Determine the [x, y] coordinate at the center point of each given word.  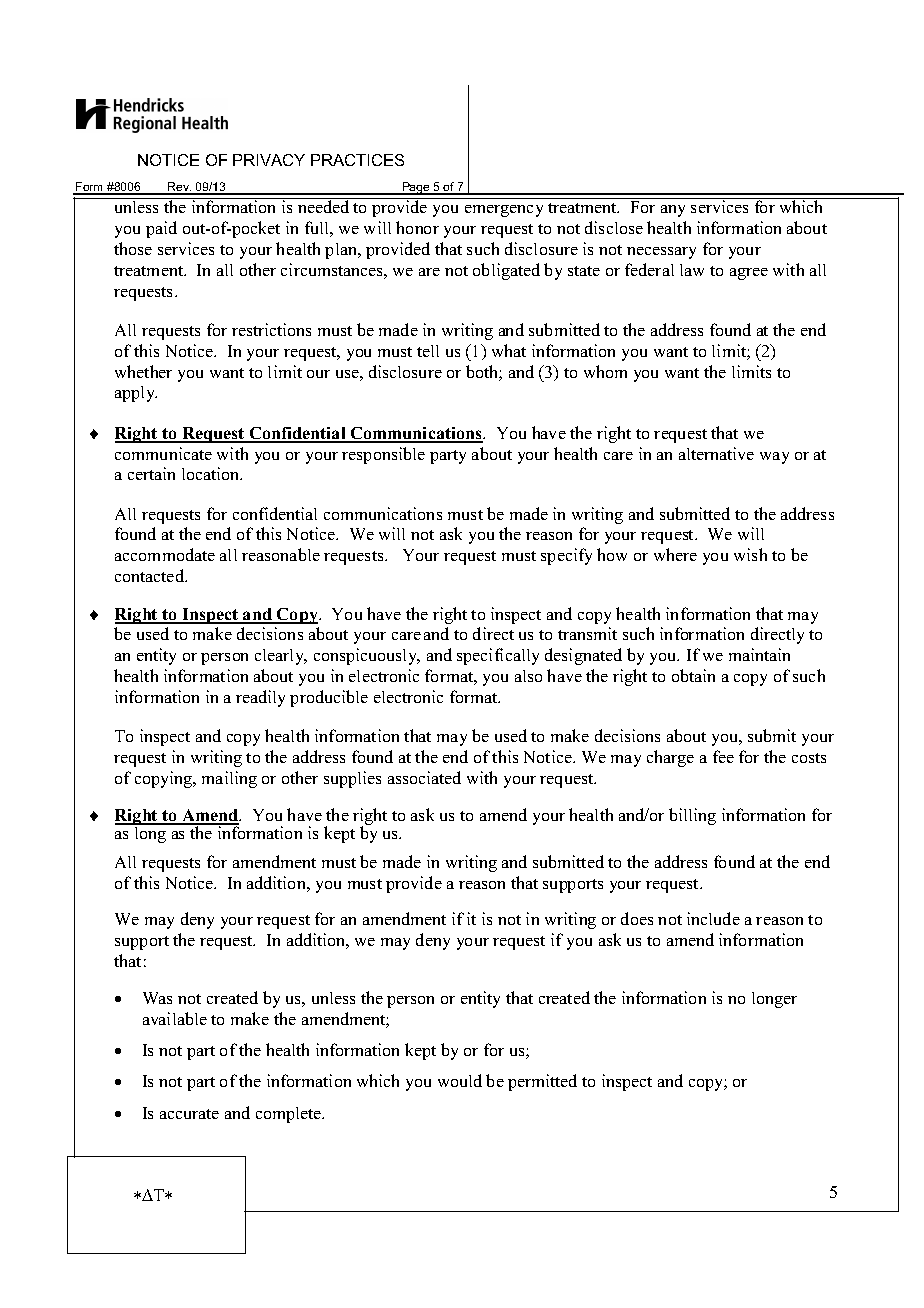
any [673, 211]
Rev [178, 188]
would [460, 1080]
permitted [542, 1082]
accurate [189, 1114]
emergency [504, 211]
